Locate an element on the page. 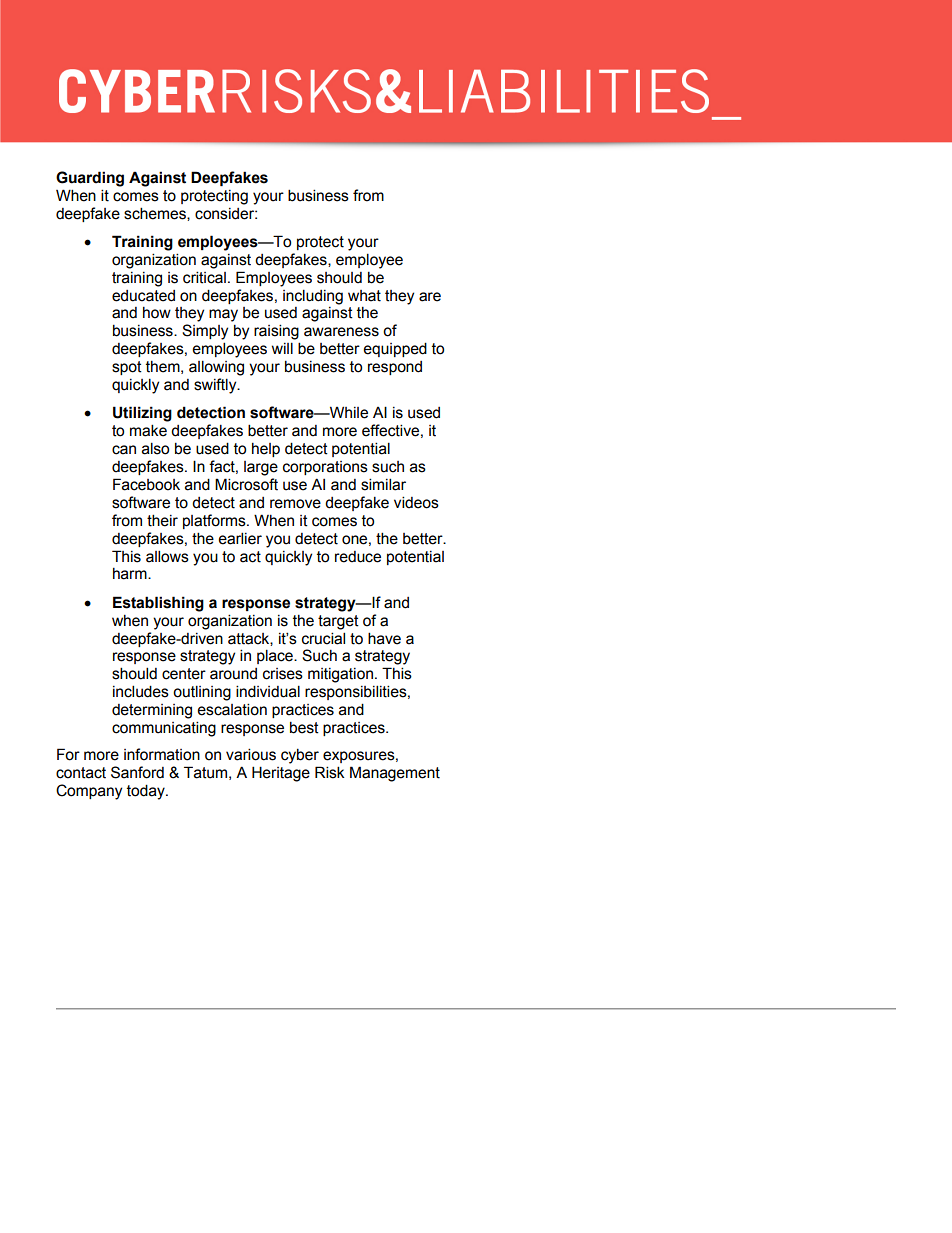 The image size is (952, 1233). various is located at coordinates (251, 754).
